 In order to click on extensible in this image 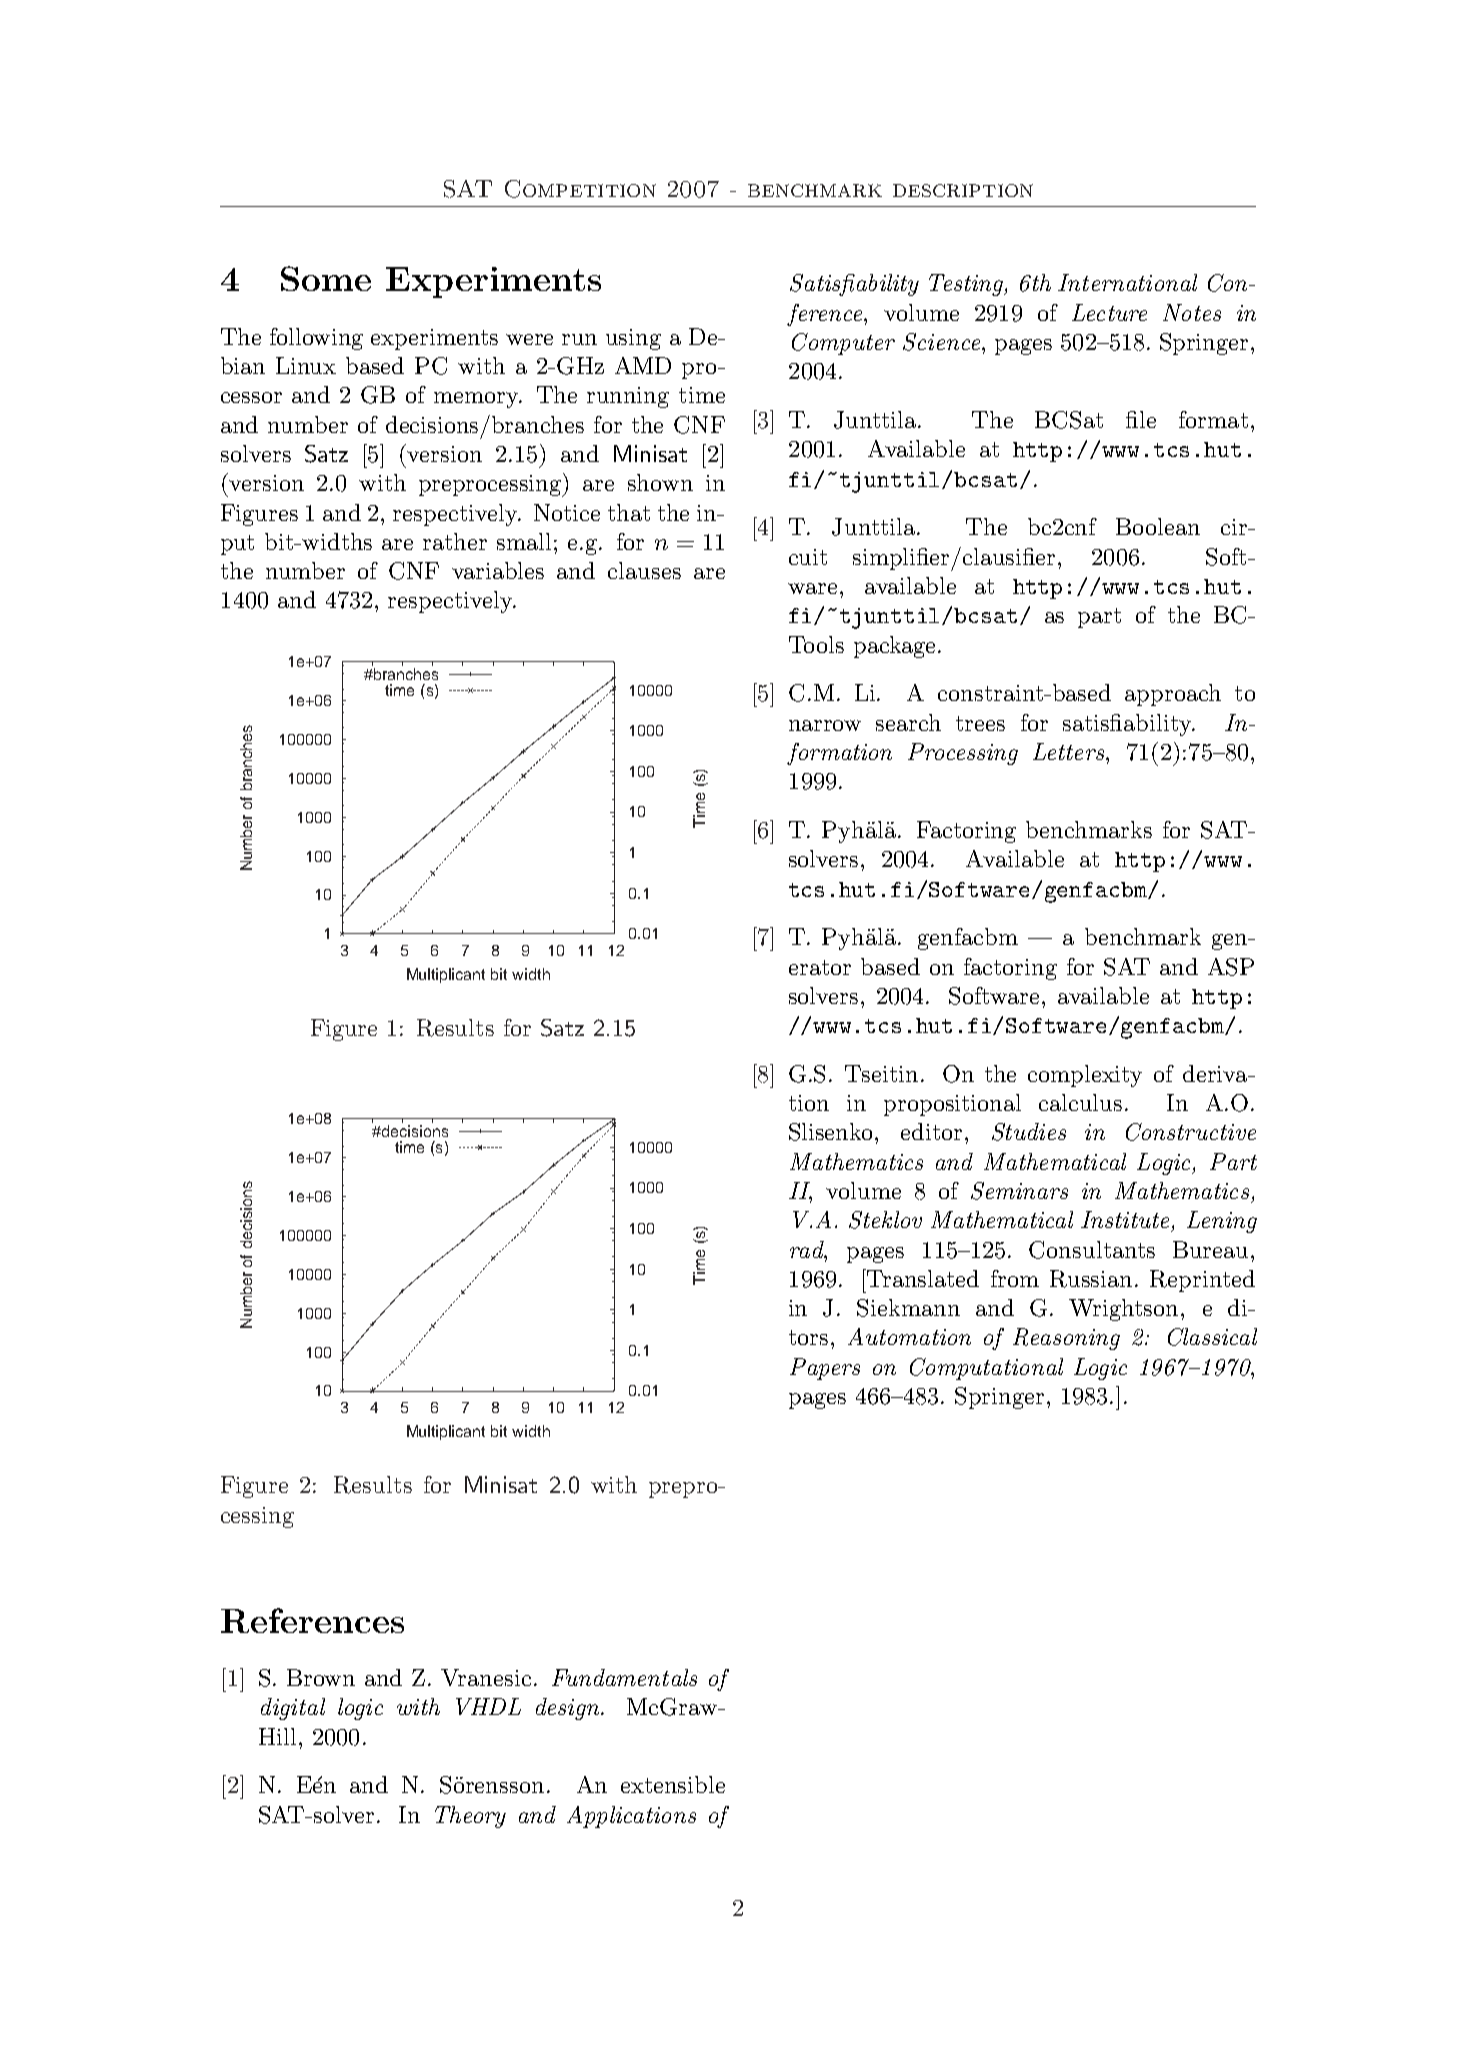, I will do `click(673, 1784)`.
